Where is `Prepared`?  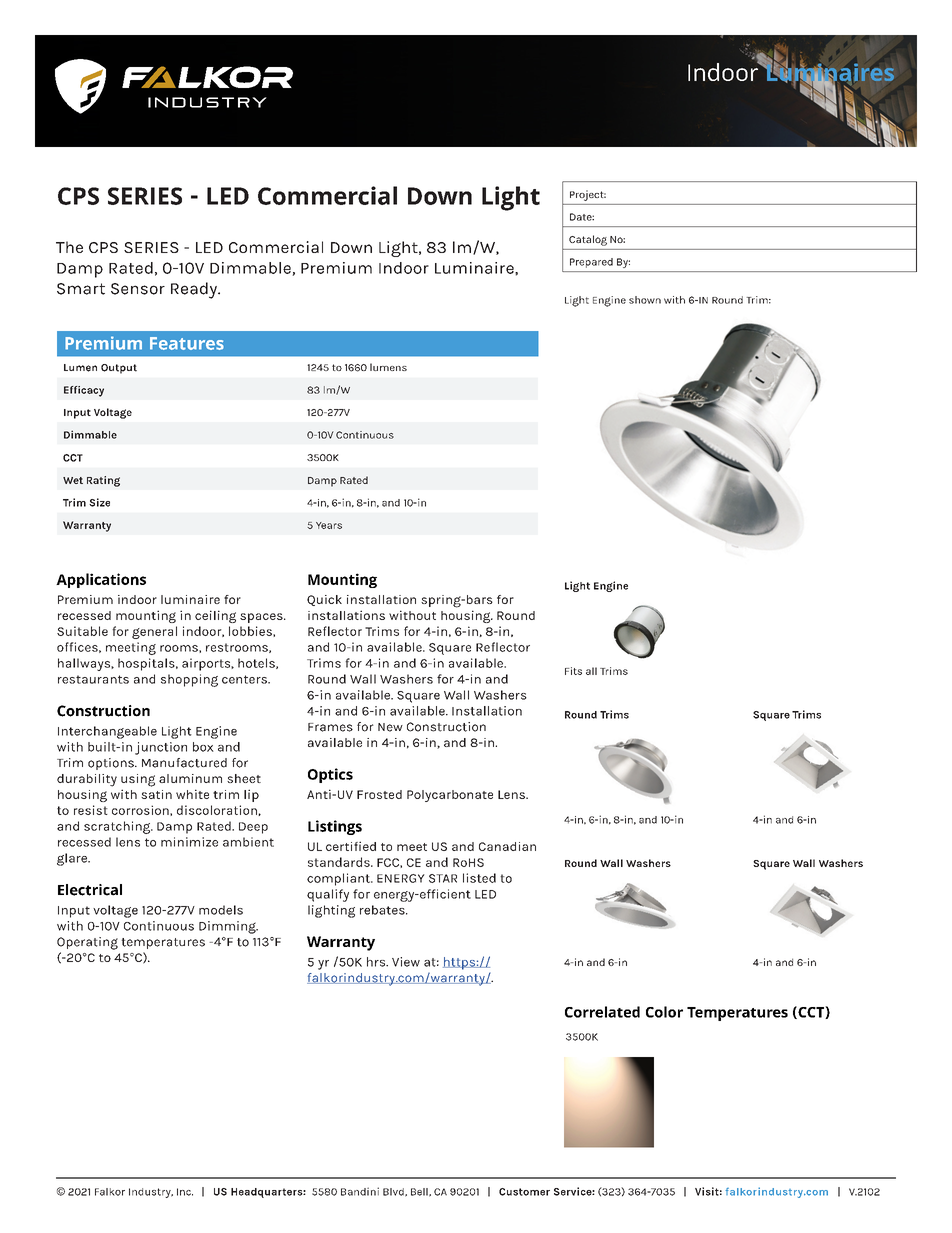 Prepared is located at coordinates (591, 263).
